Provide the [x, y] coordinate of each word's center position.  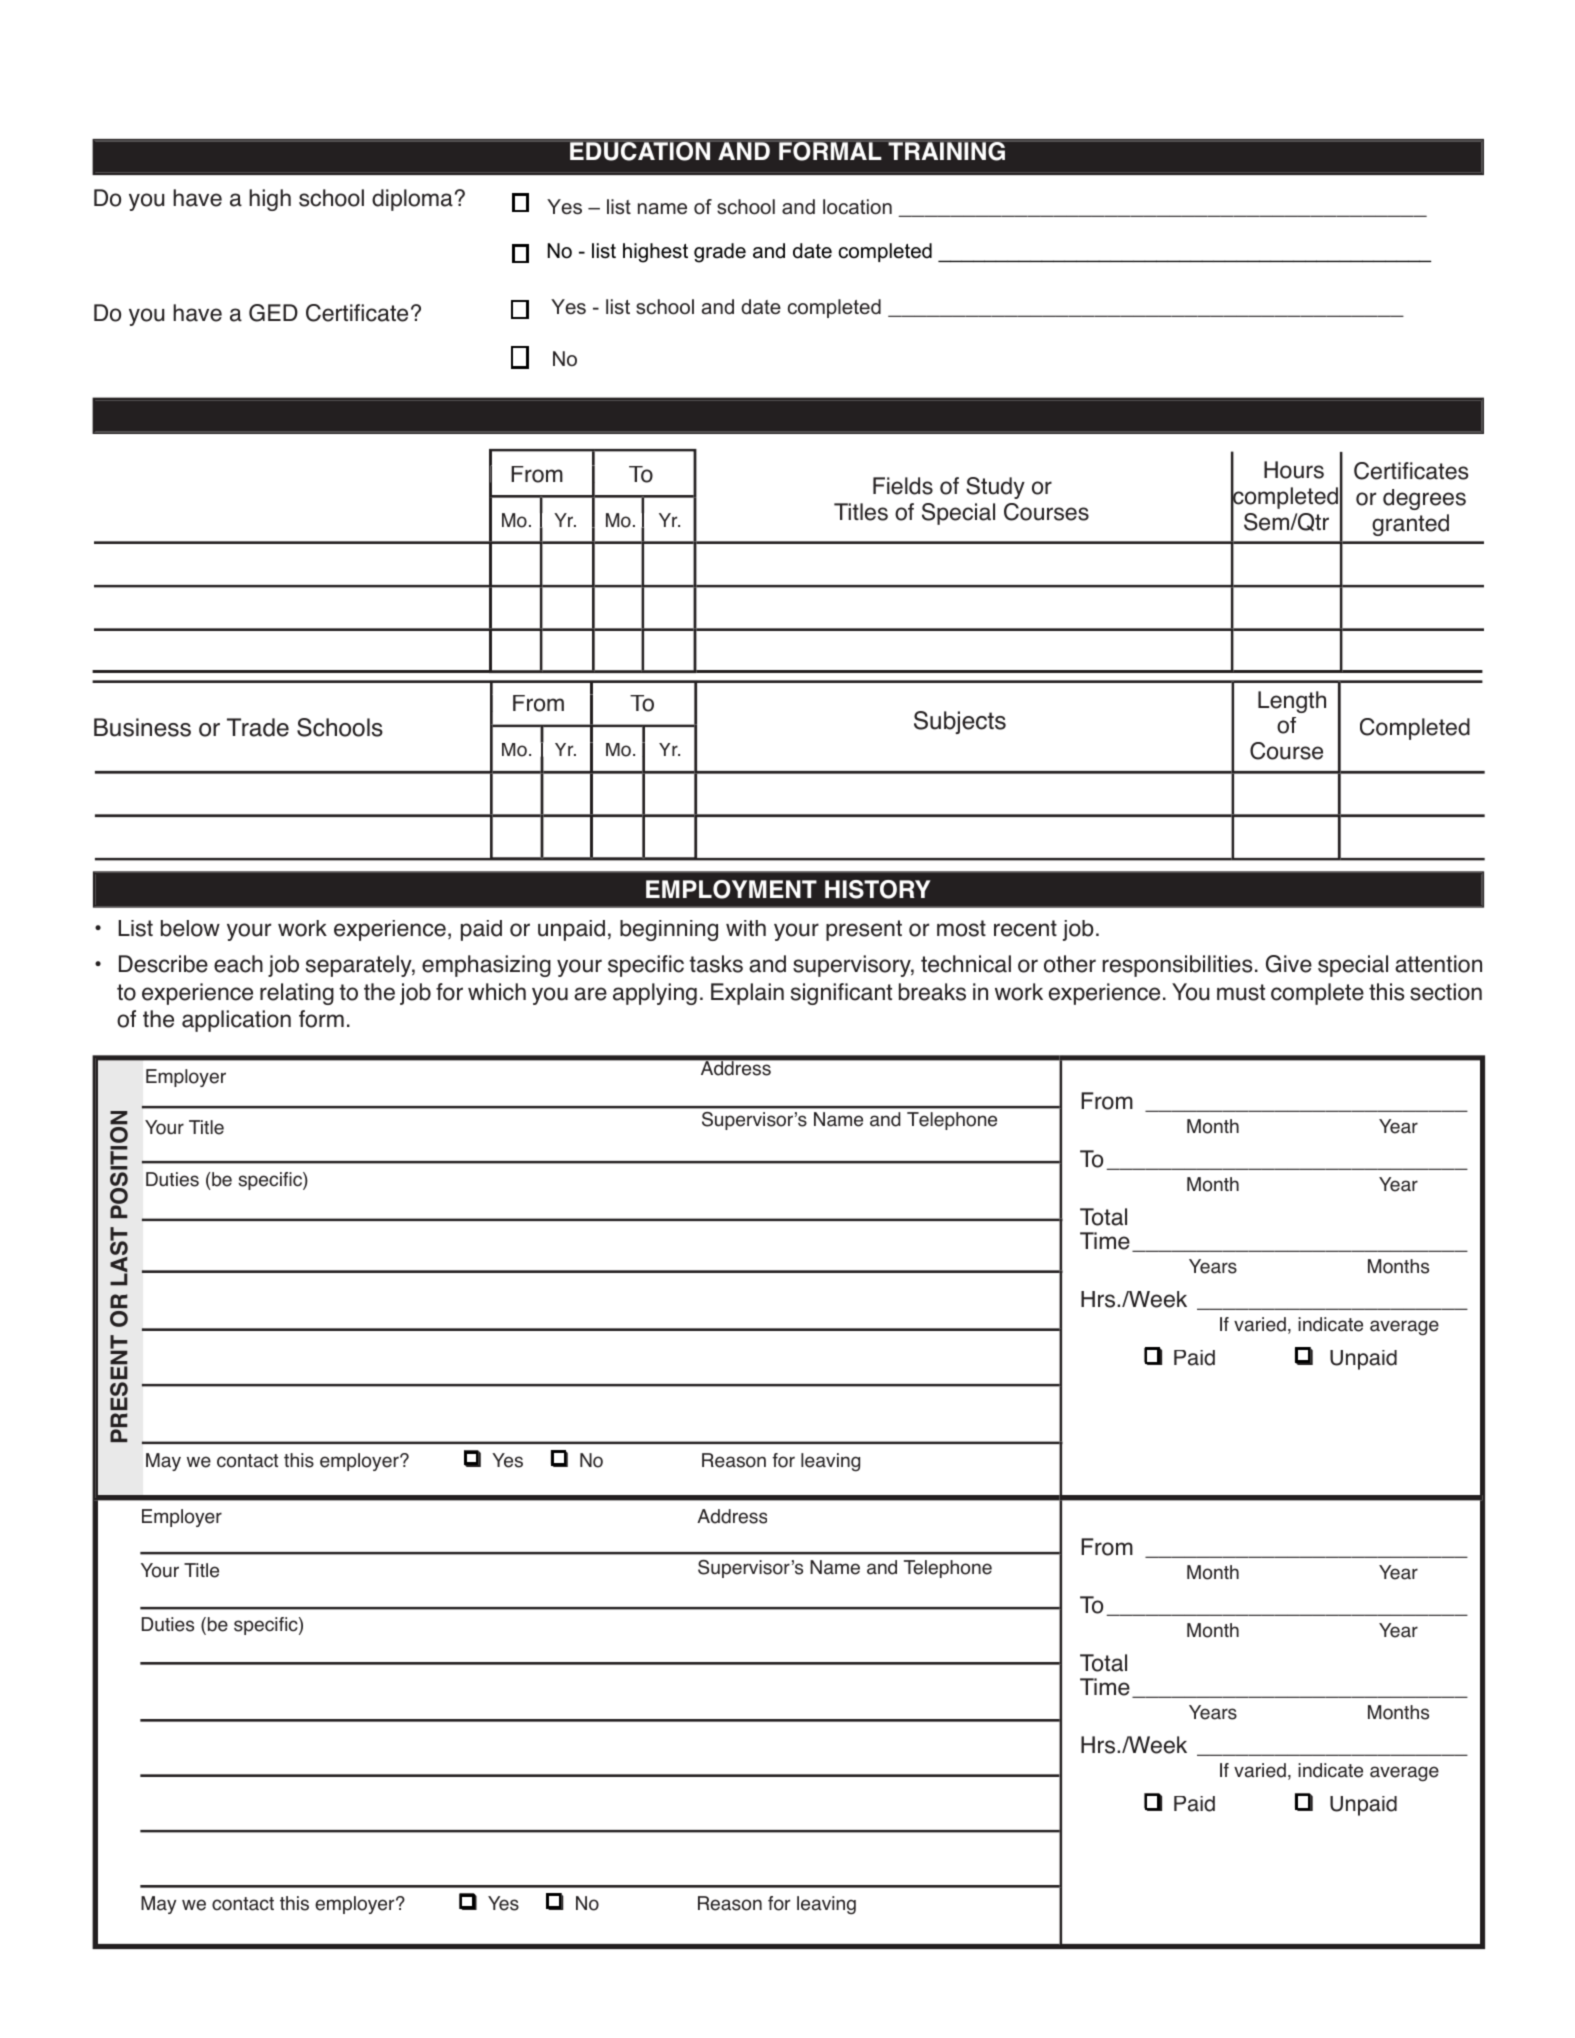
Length [1292, 702]
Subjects [960, 722]
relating [297, 994]
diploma [412, 200]
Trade [258, 727]
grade [720, 253]
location [857, 207]
